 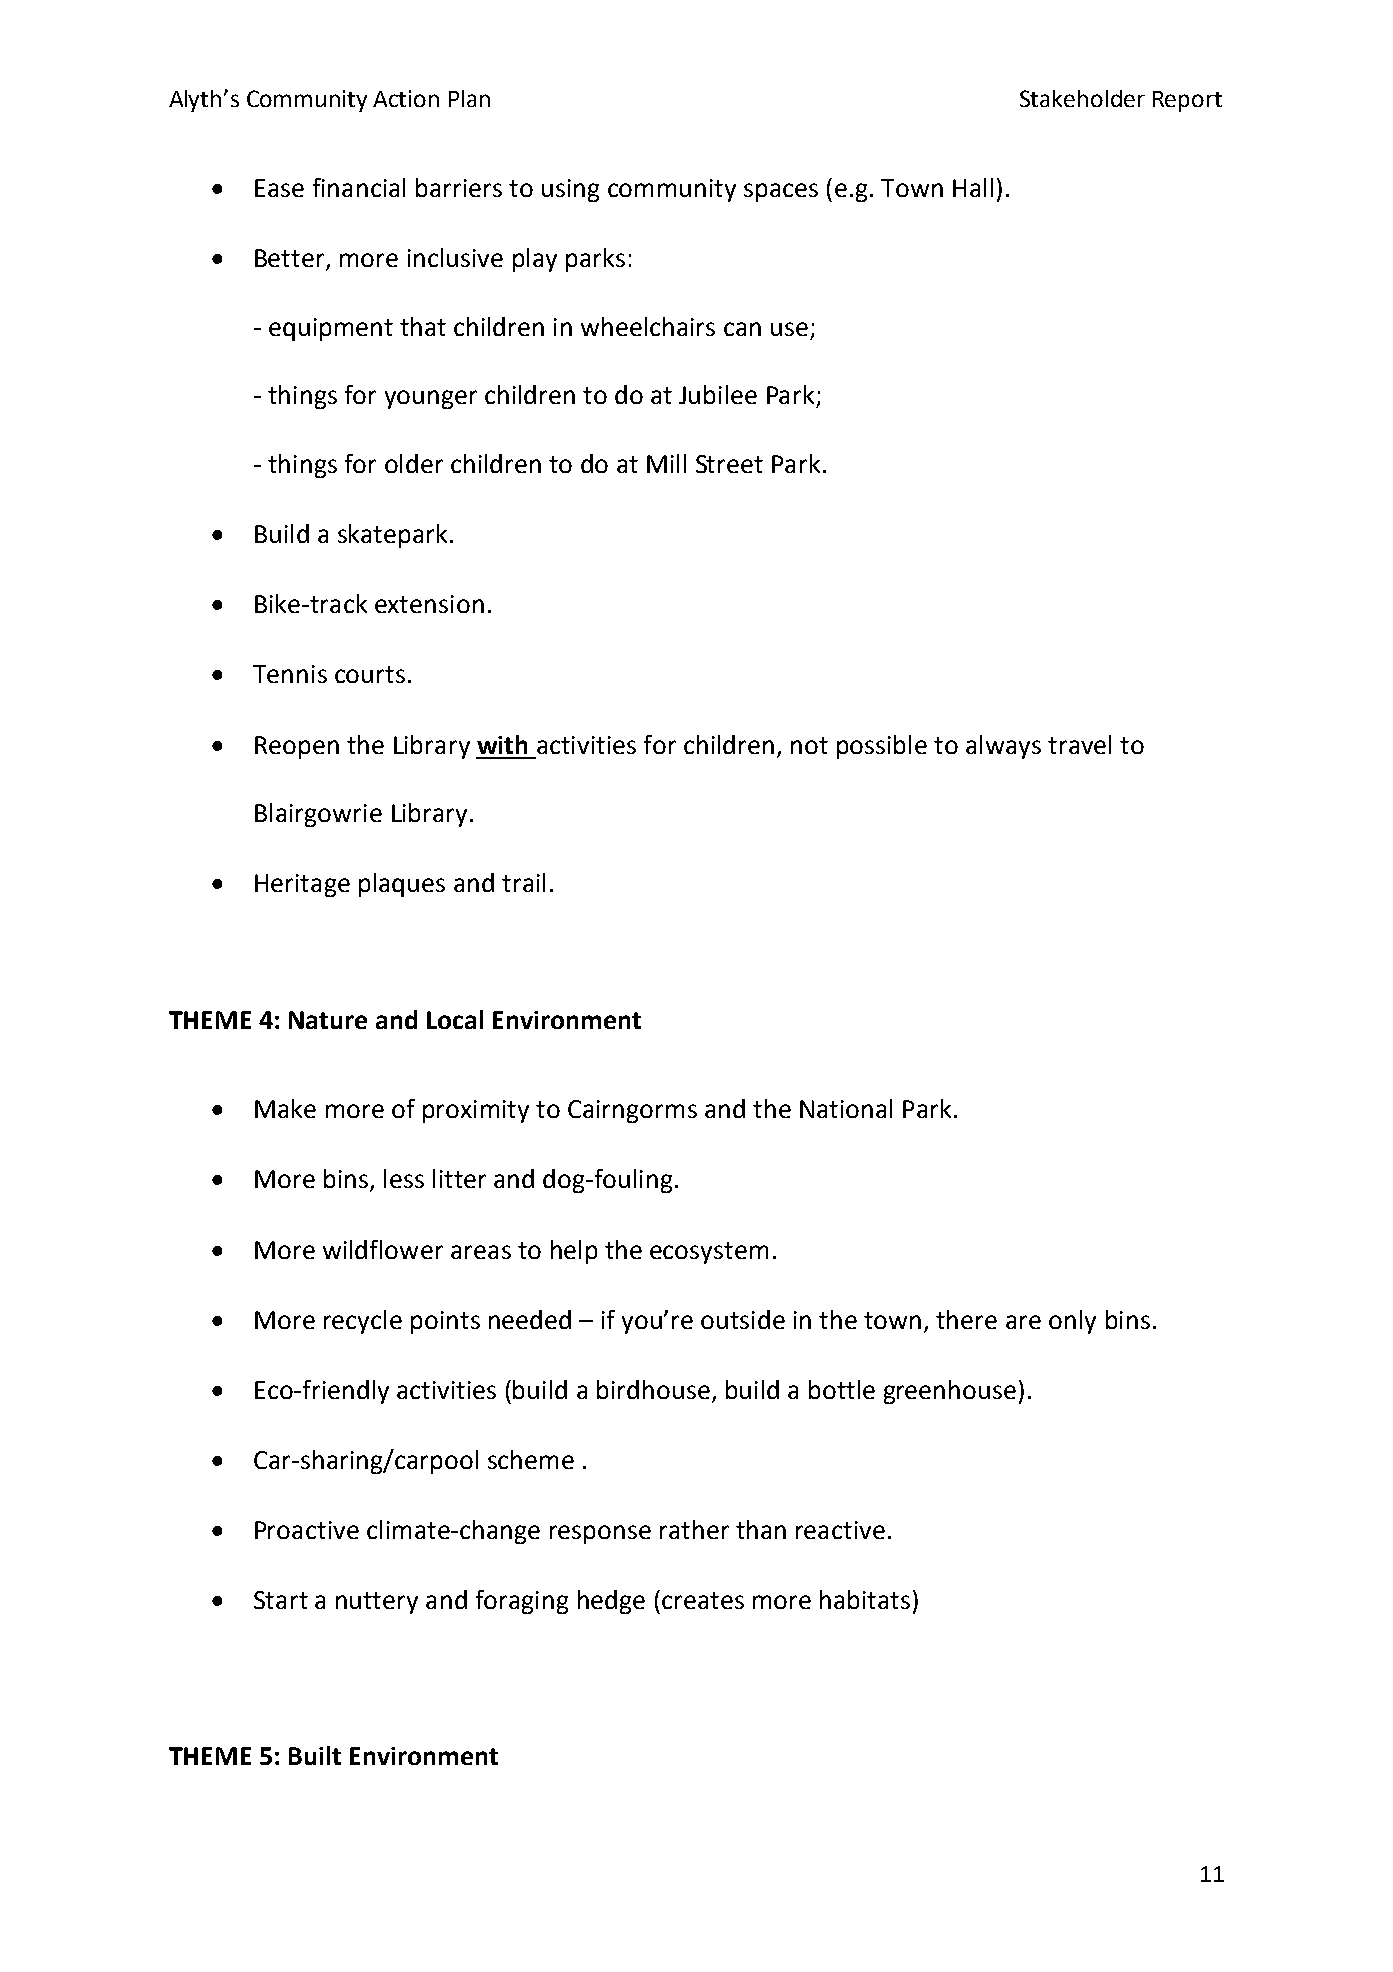 I want to click on creates, so click(x=703, y=1600).
